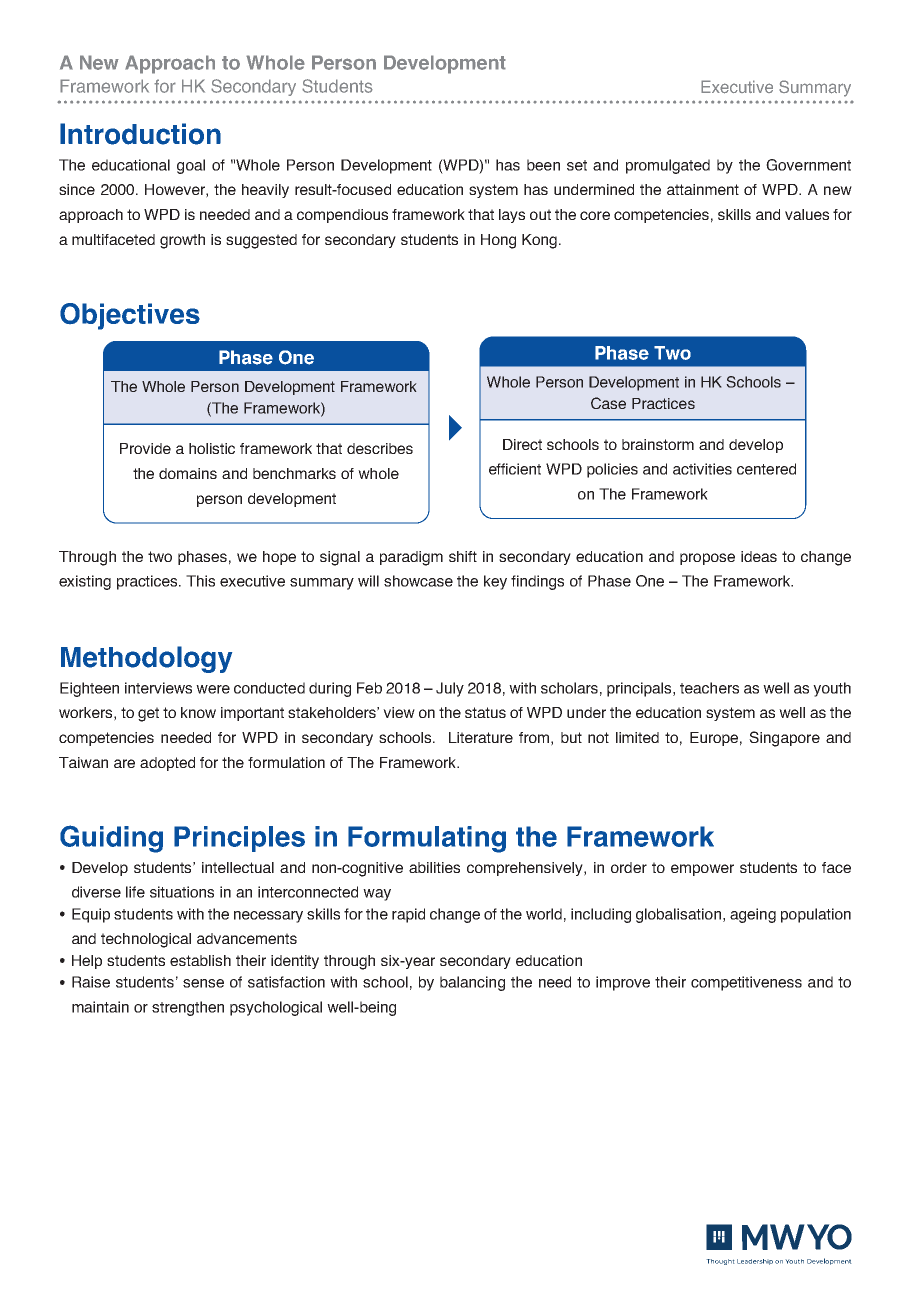 The image size is (924, 1308). Describe the element at coordinates (543, 165) in the screenshot. I see `been` at that location.
